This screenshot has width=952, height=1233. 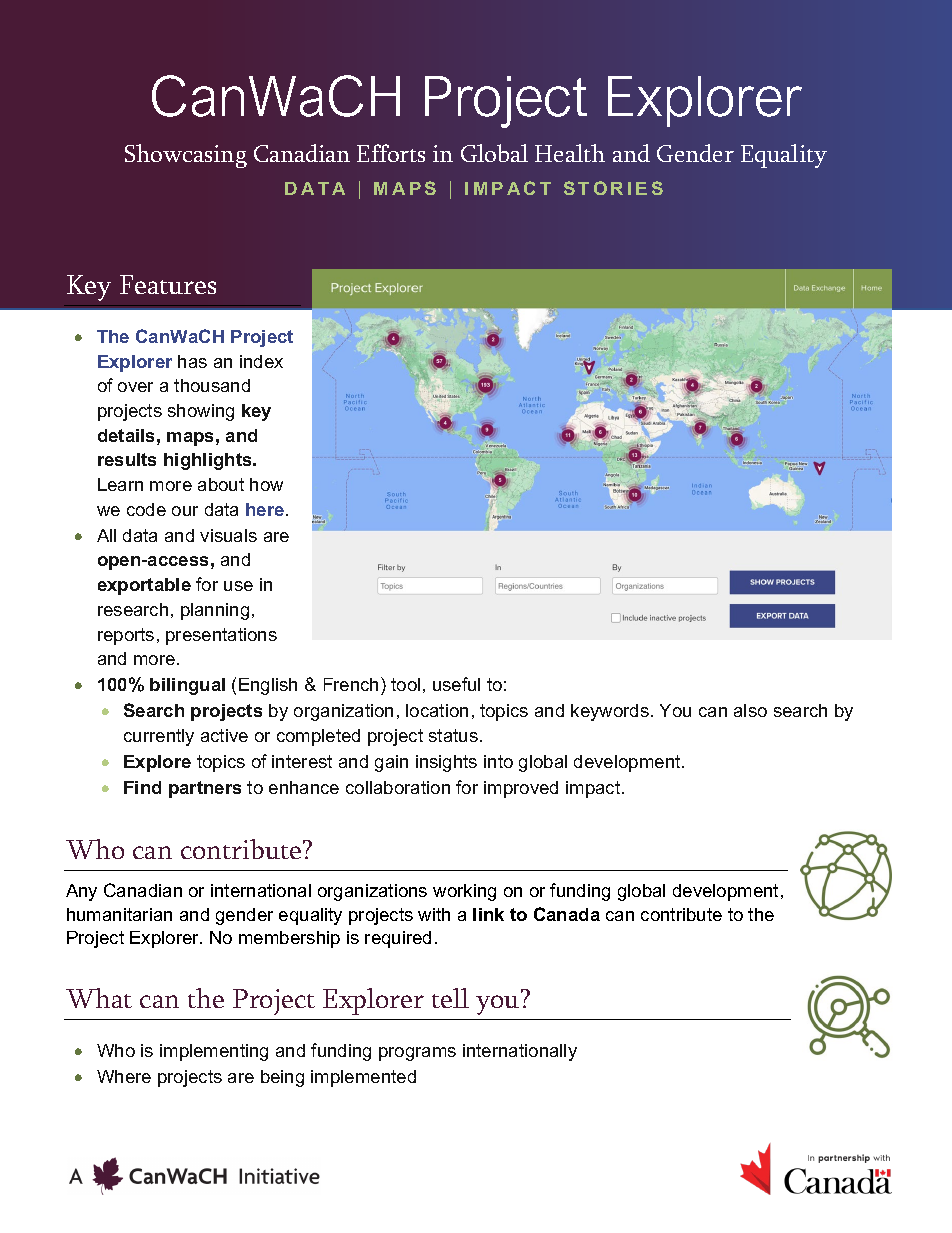 I want to click on Efforts, so click(x=391, y=153).
